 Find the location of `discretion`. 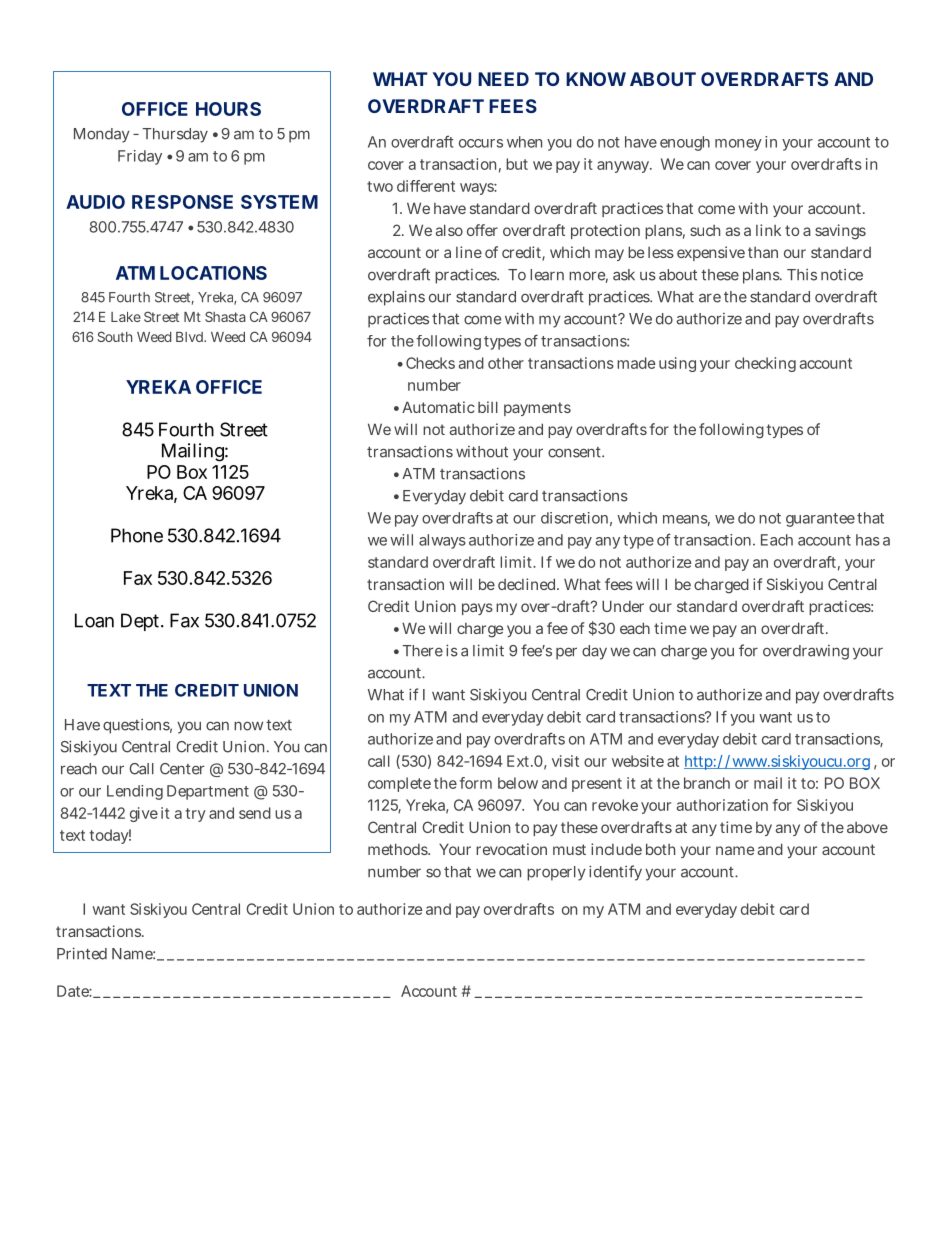

discretion is located at coordinates (574, 518).
